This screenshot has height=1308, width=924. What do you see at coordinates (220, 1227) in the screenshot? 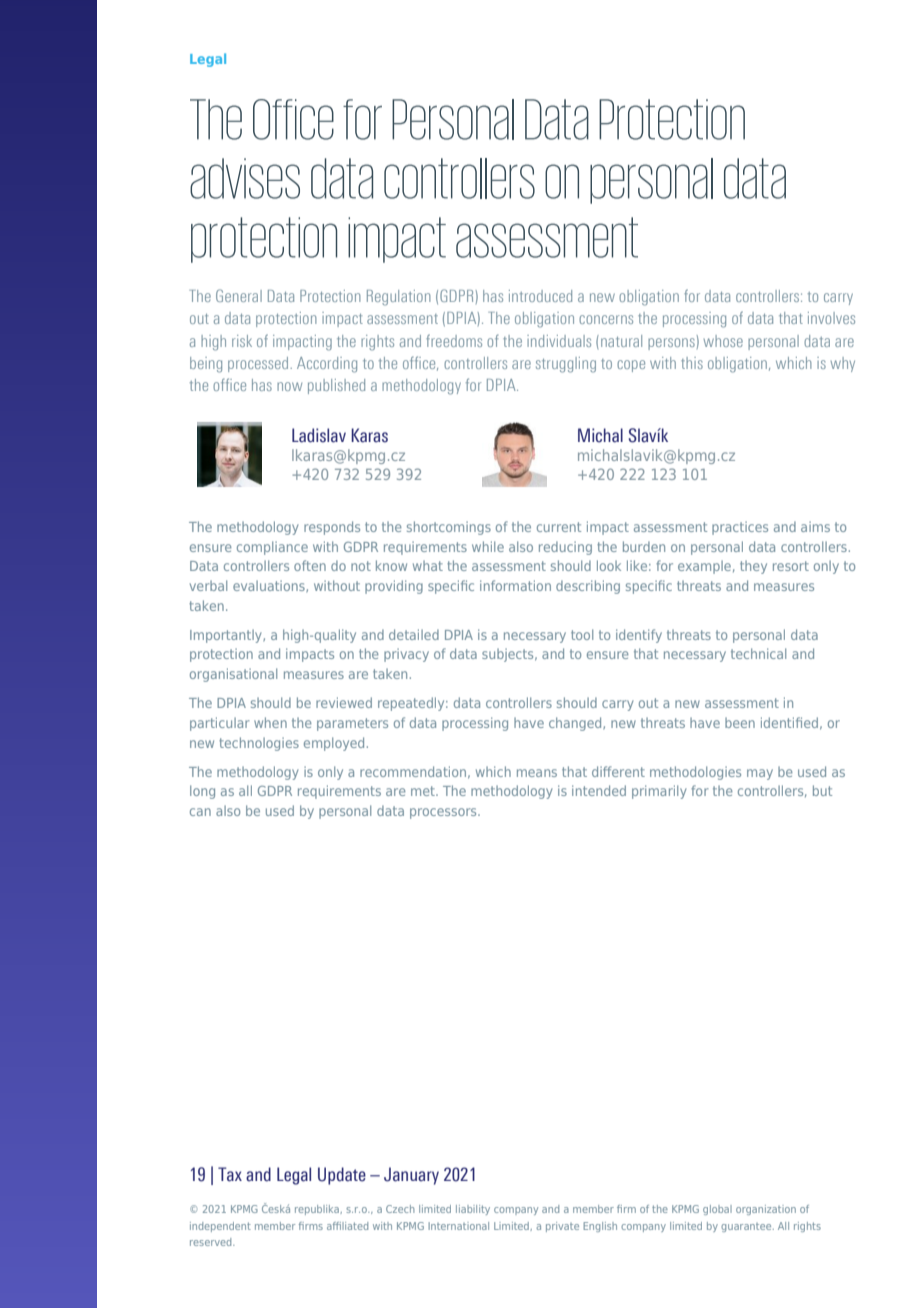
I see `independent` at bounding box center [220, 1227].
